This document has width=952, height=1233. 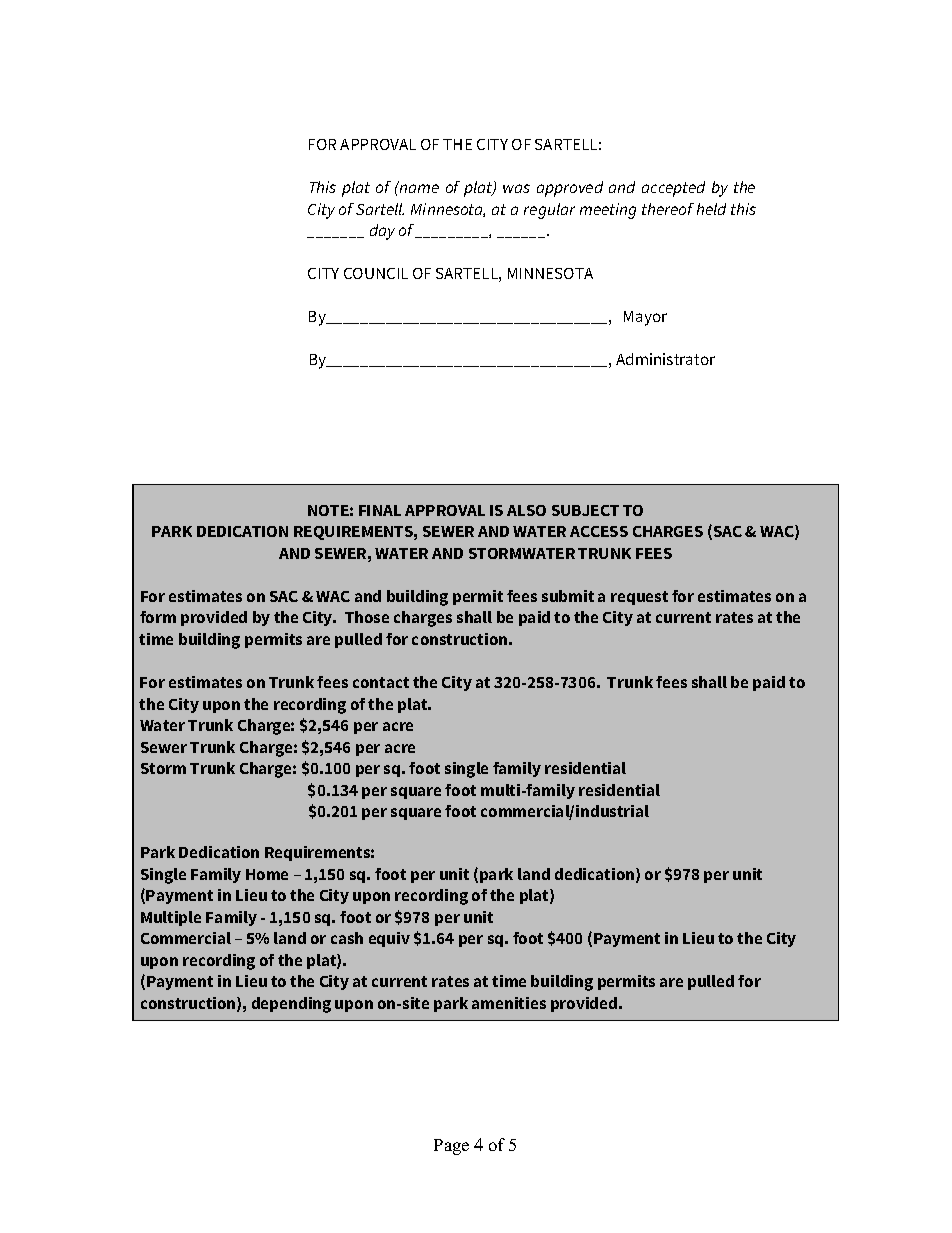 What do you see at coordinates (381, 682) in the document?
I see `contact` at bounding box center [381, 682].
